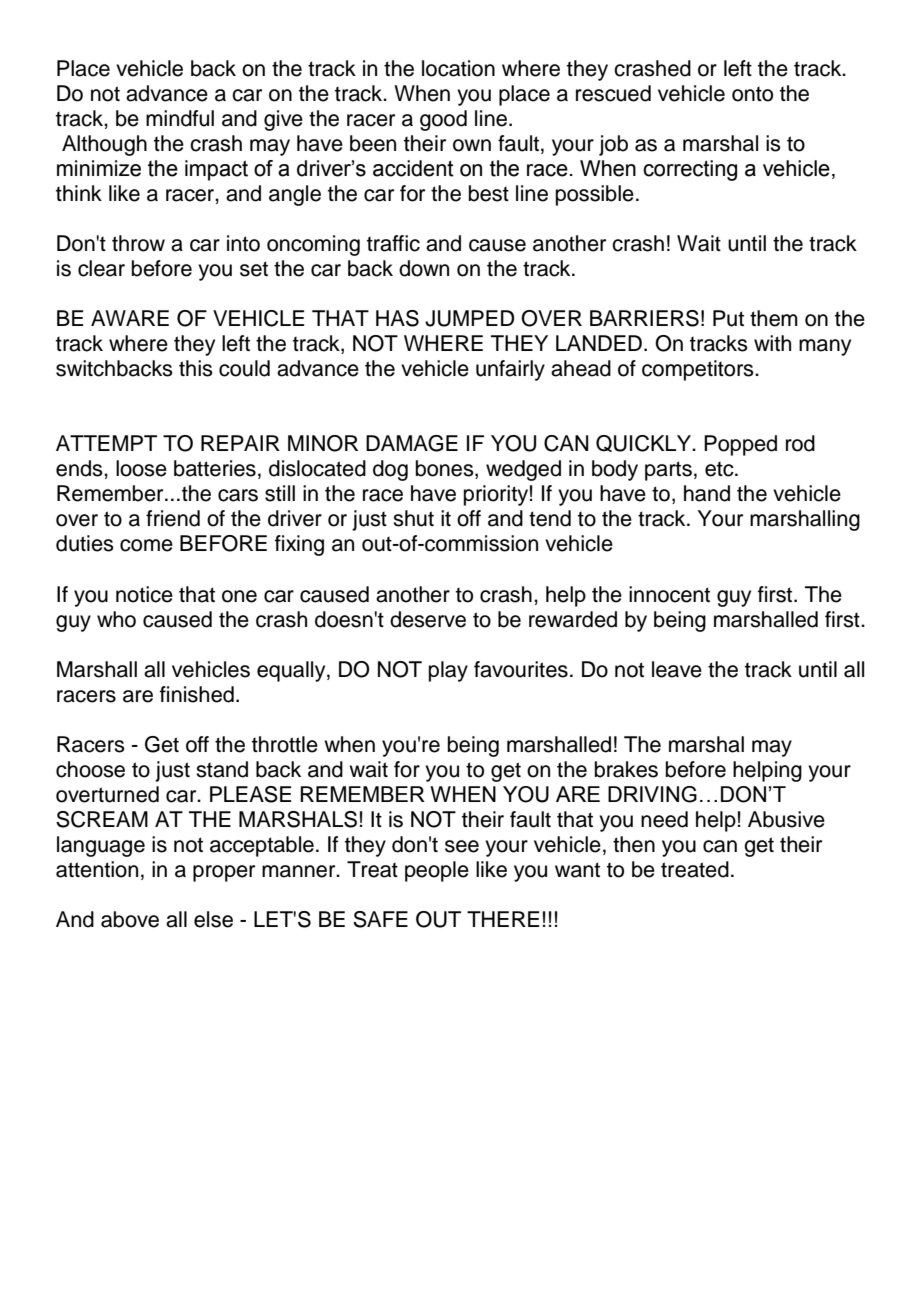 This page has width=924, height=1309. What do you see at coordinates (458, 68) in the page?
I see `location` at bounding box center [458, 68].
